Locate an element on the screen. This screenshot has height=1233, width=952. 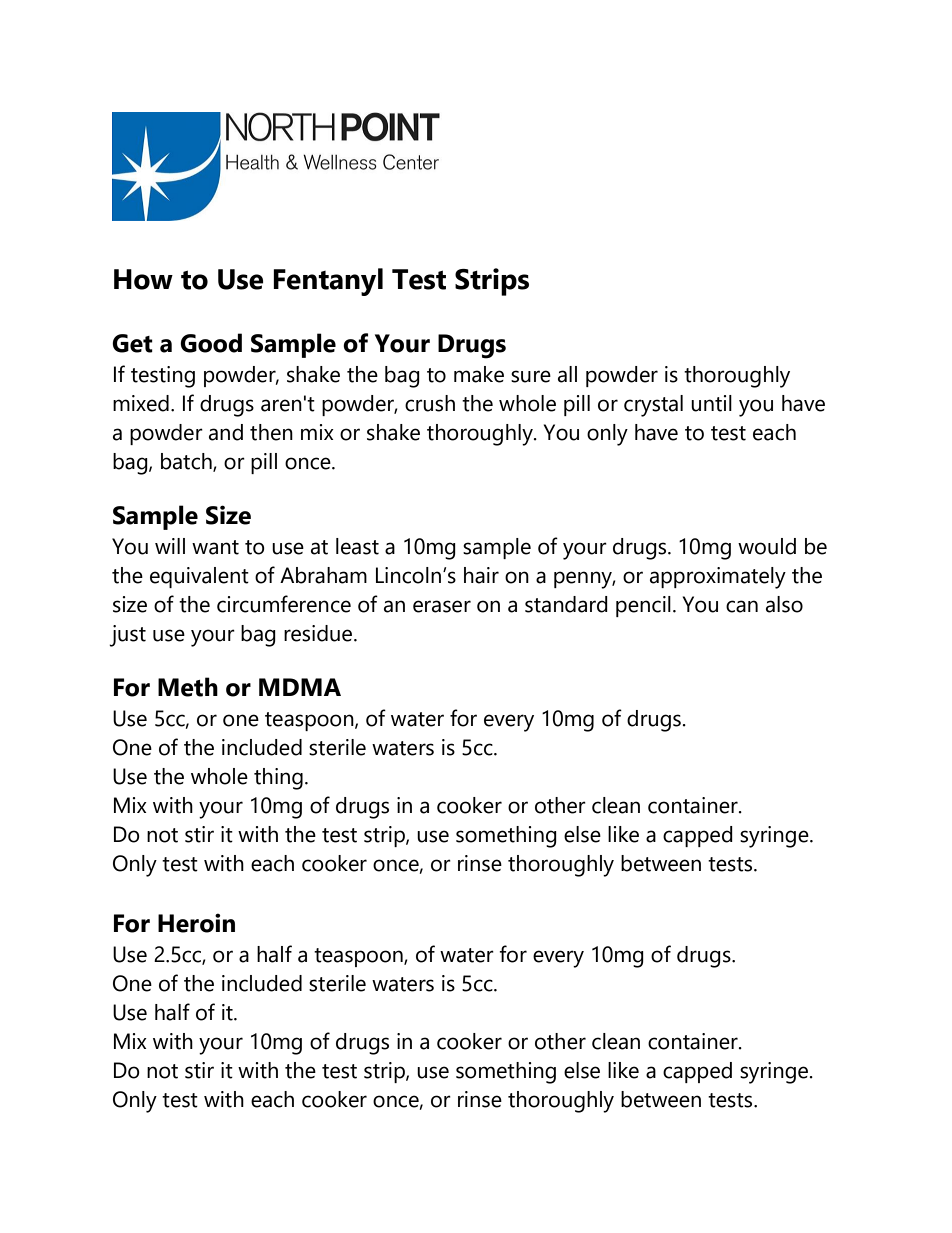
residue is located at coordinates (319, 633).
